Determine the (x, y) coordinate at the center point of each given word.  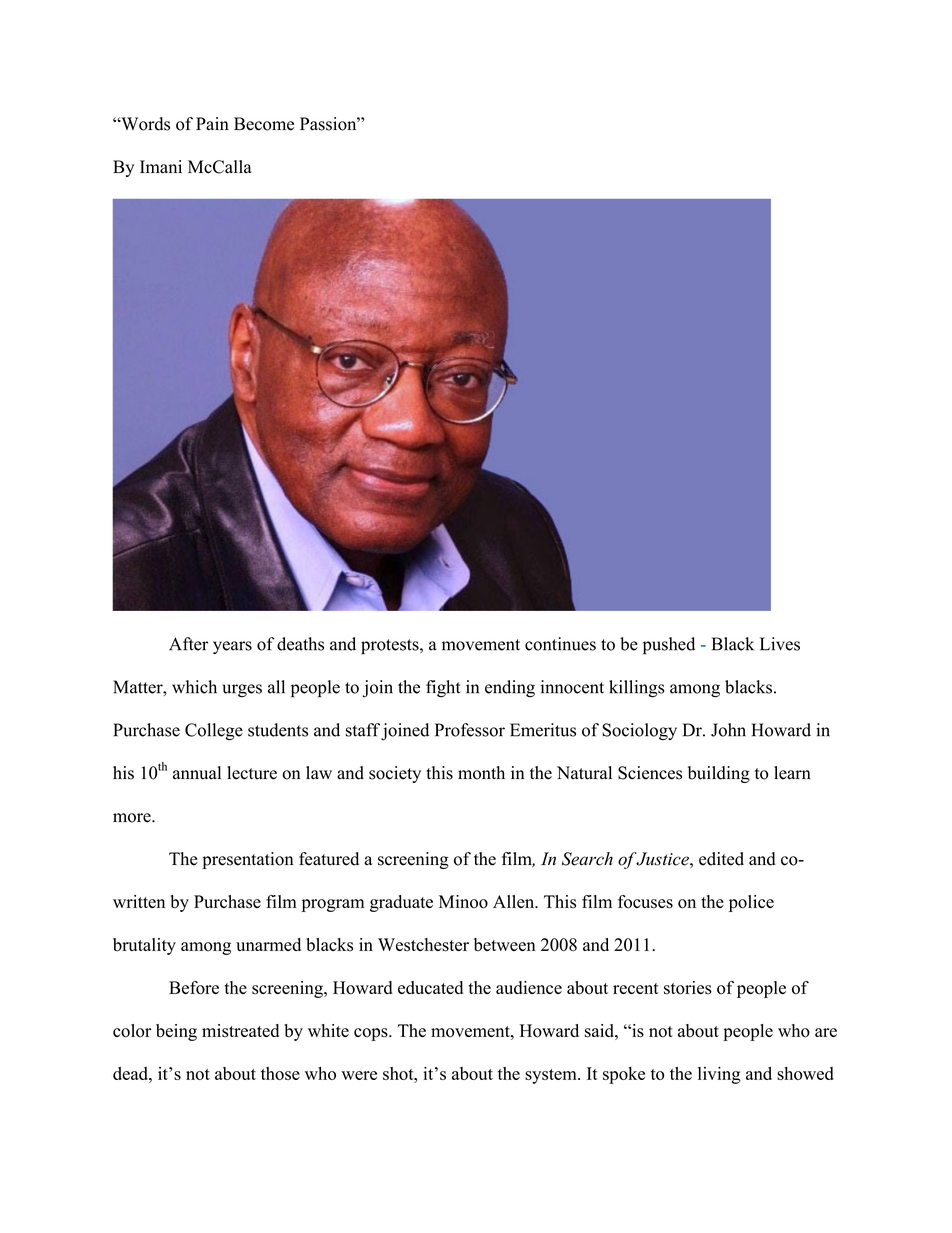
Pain (212, 123)
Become (264, 124)
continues (560, 644)
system (552, 1076)
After (188, 644)
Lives (780, 644)
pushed (669, 646)
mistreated (240, 1031)
